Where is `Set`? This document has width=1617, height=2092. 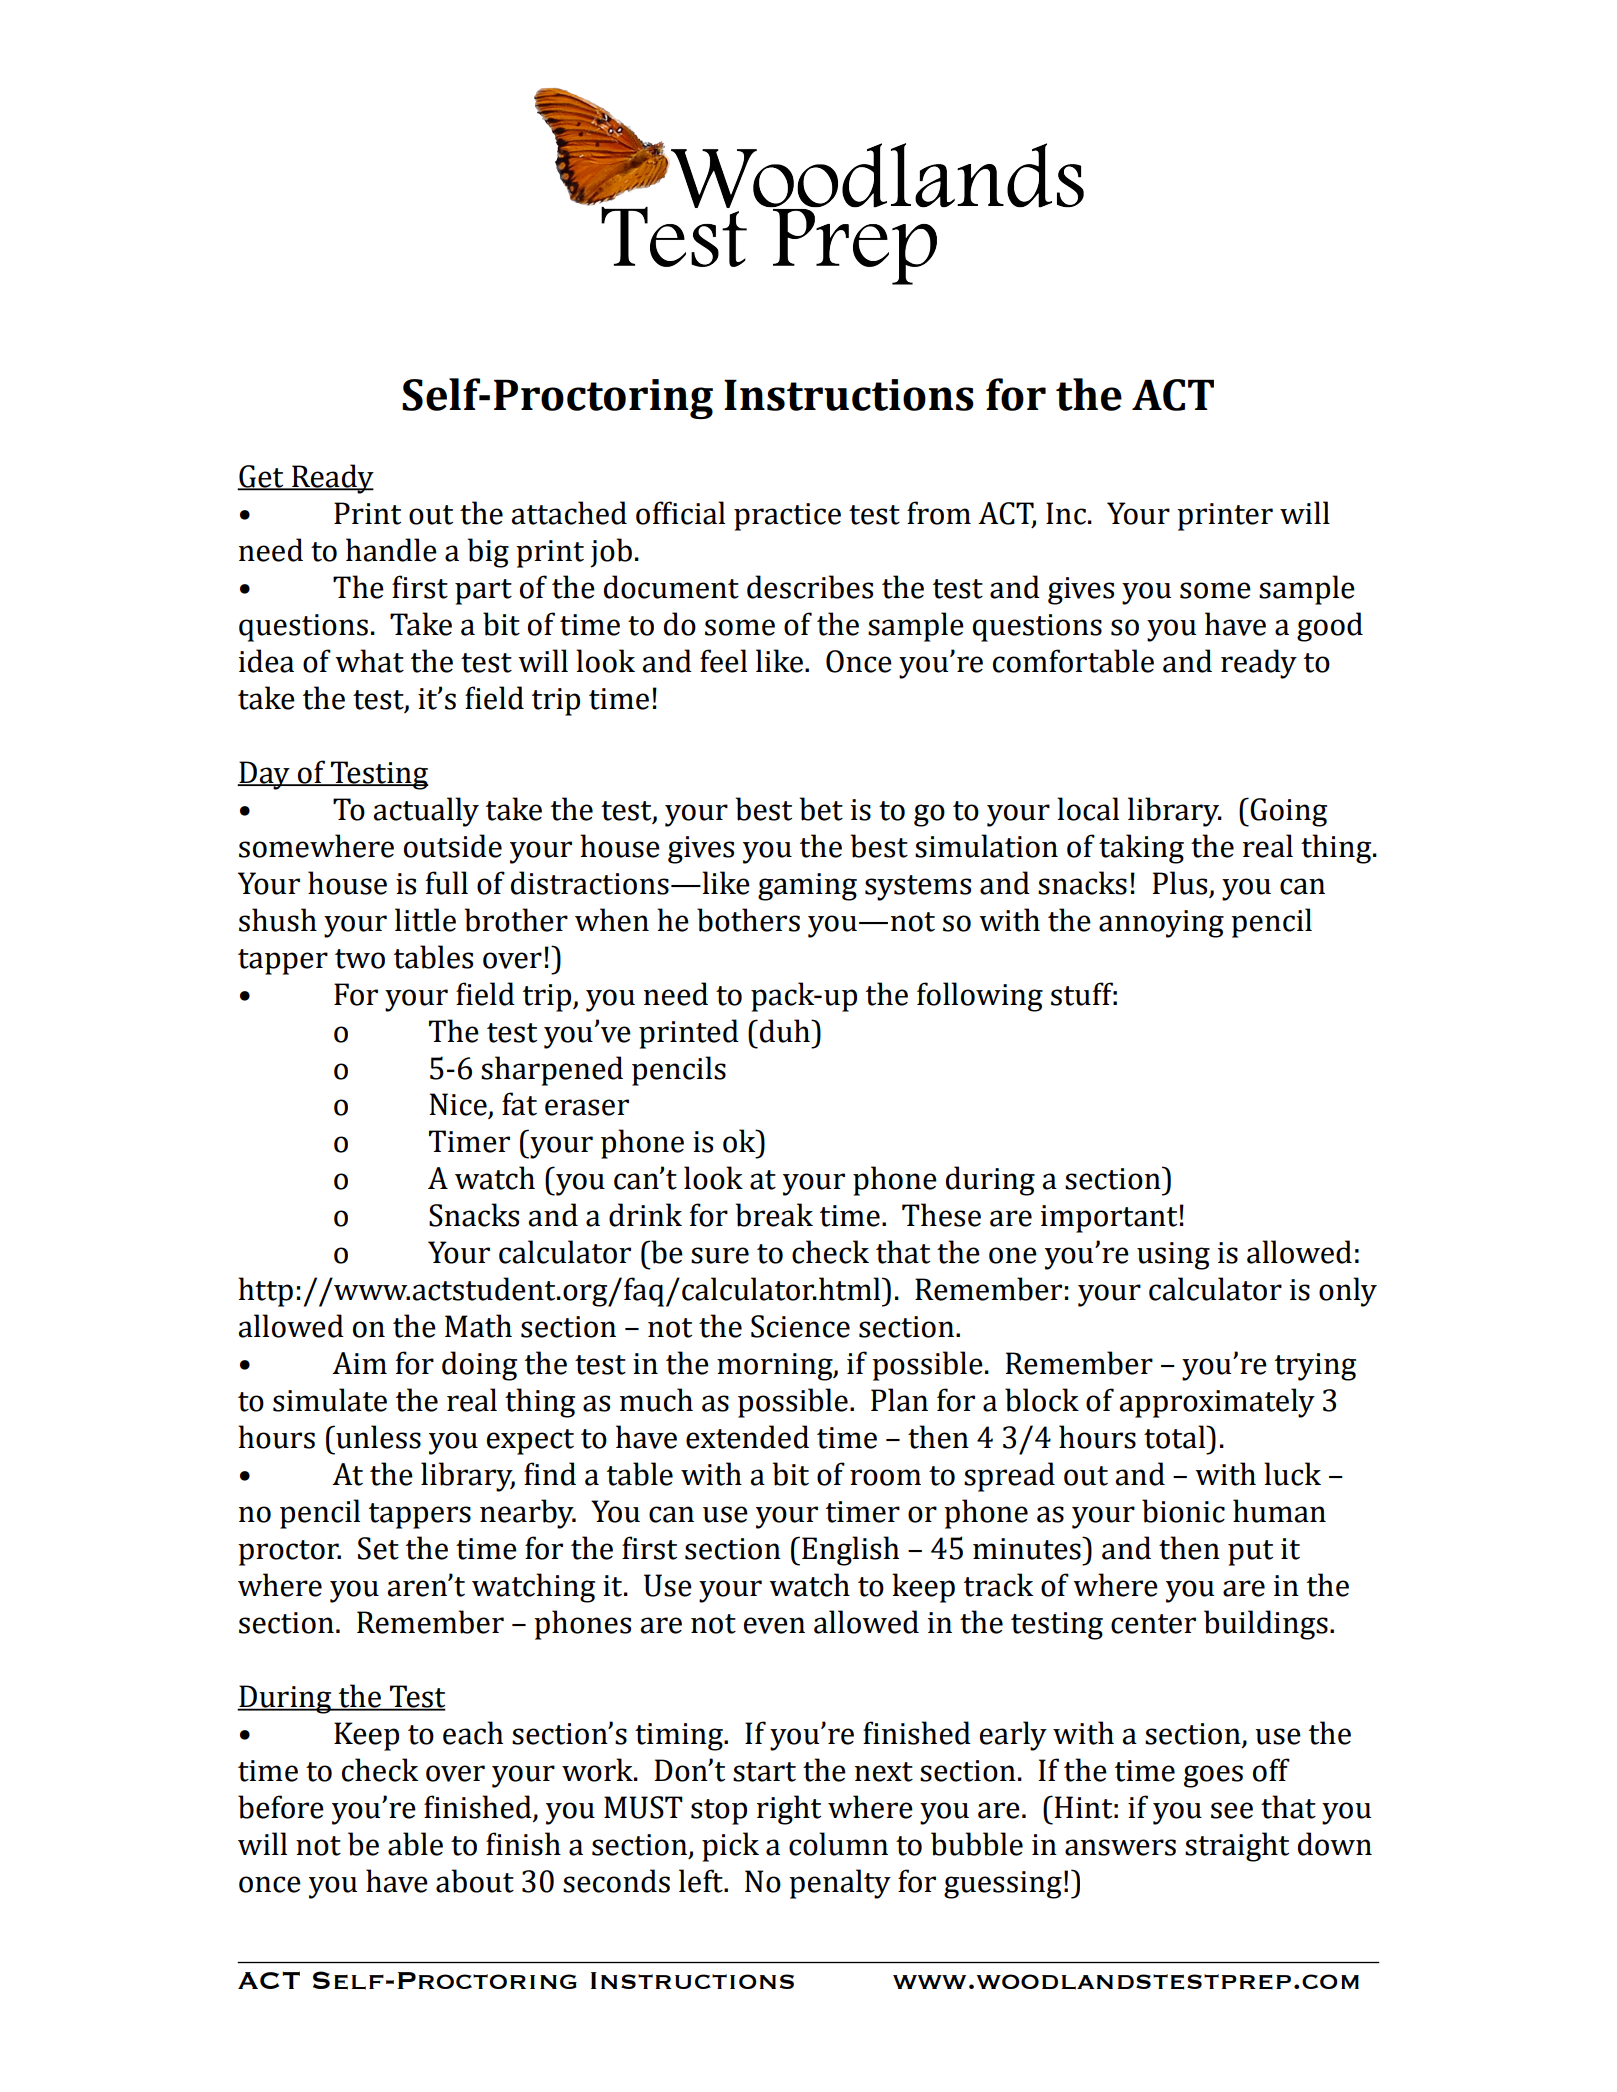
Set is located at coordinates (378, 1548).
